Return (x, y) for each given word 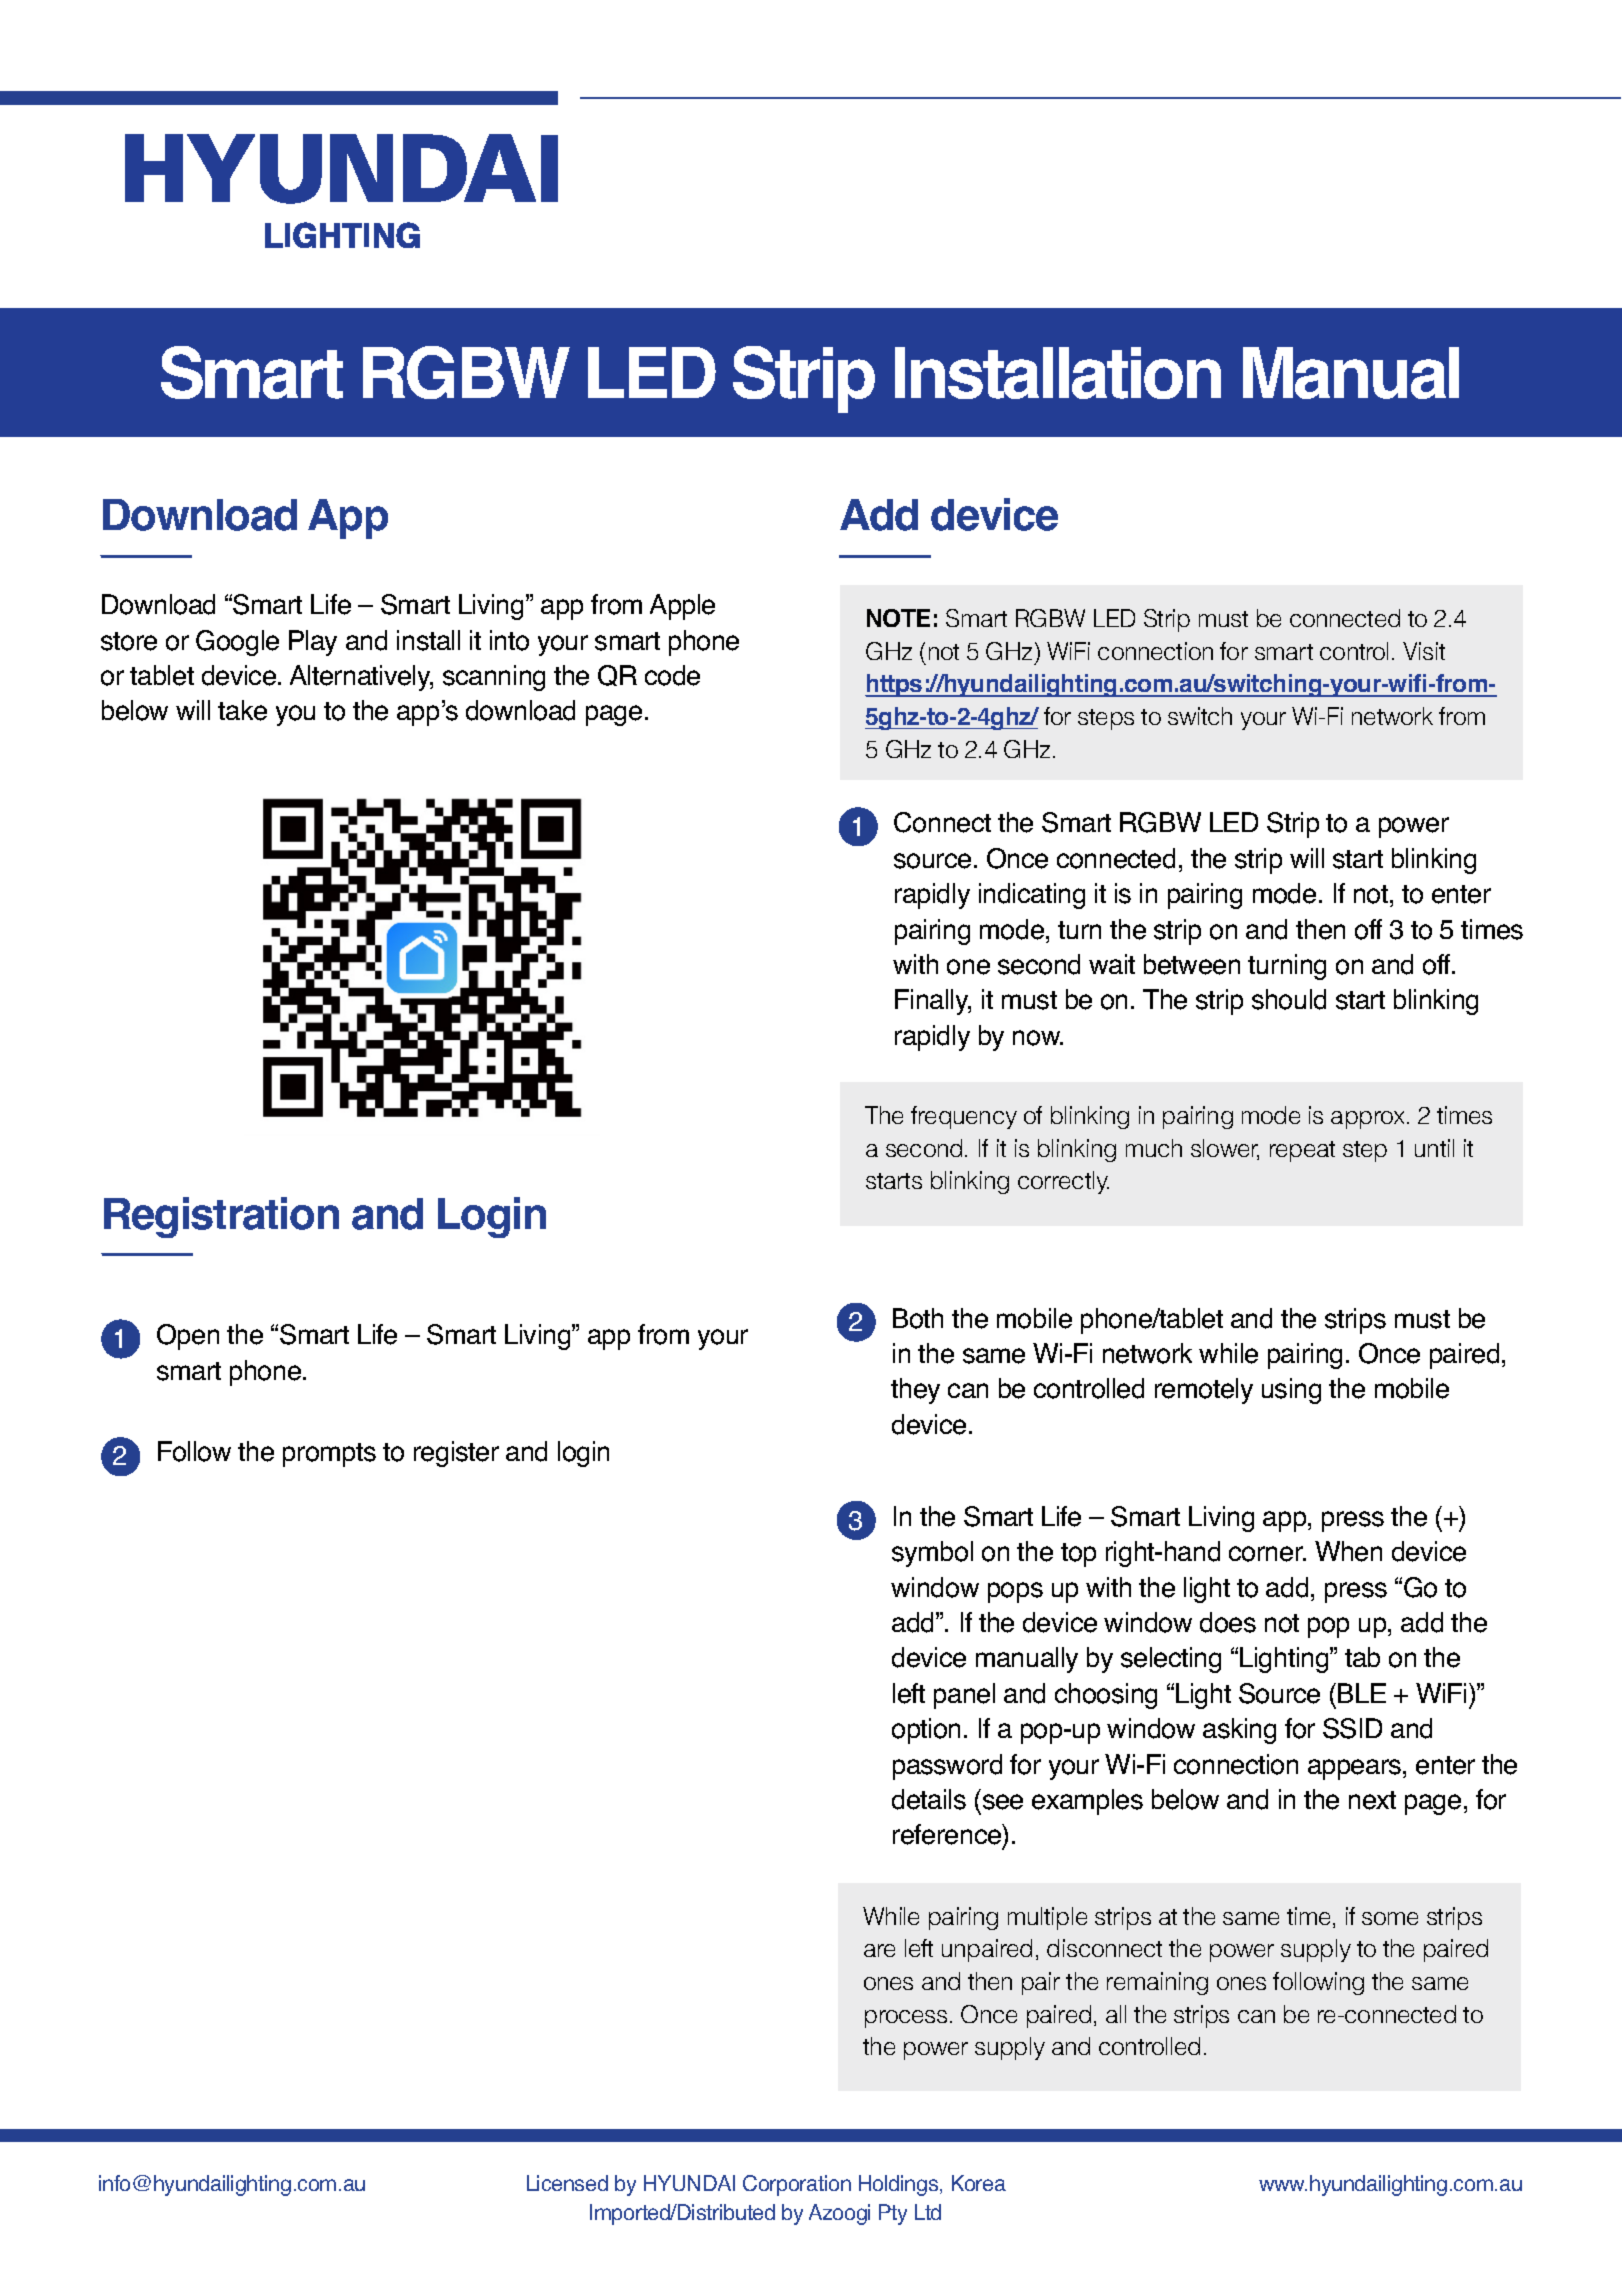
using (1291, 1391)
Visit (1424, 651)
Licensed (567, 2183)
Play (313, 643)
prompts (329, 1455)
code (672, 675)
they (915, 1391)
